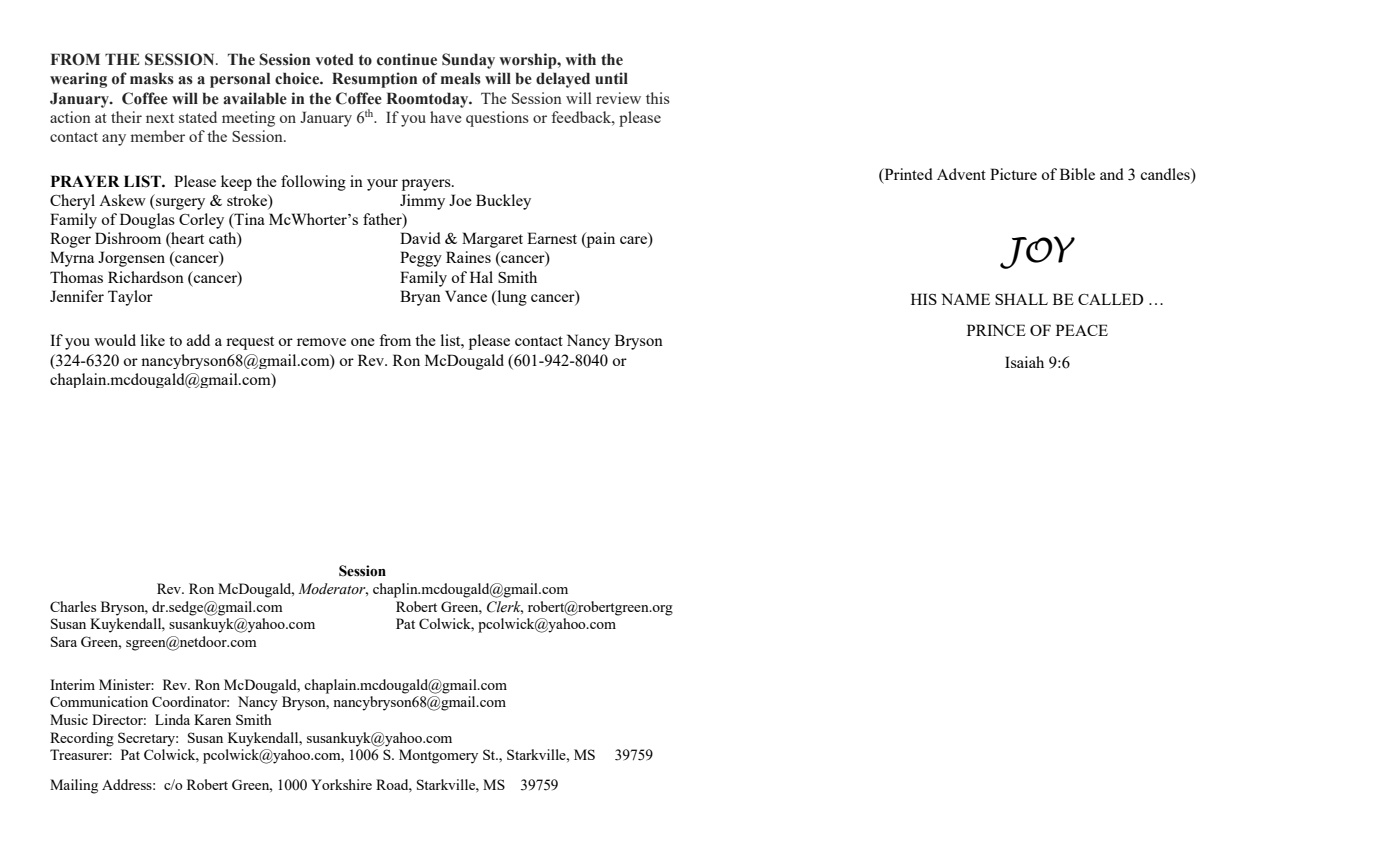 This screenshot has height=850, width=1400. Describe the element at coordinates (563, 80) in the screenshot. I see `delayed` at that location.
